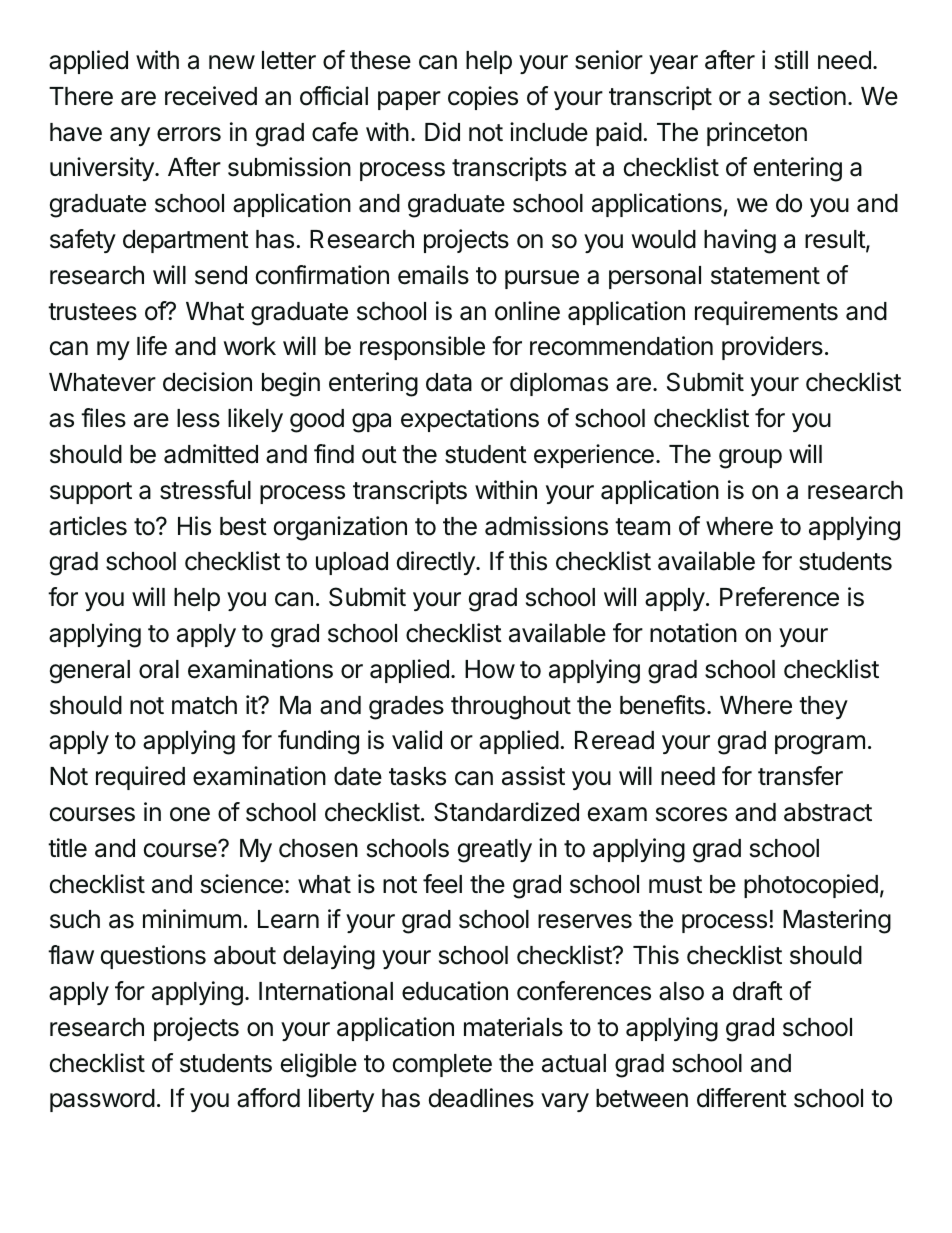 This document has height=1233, width=952. I want to click on one, so click(190, 814).
